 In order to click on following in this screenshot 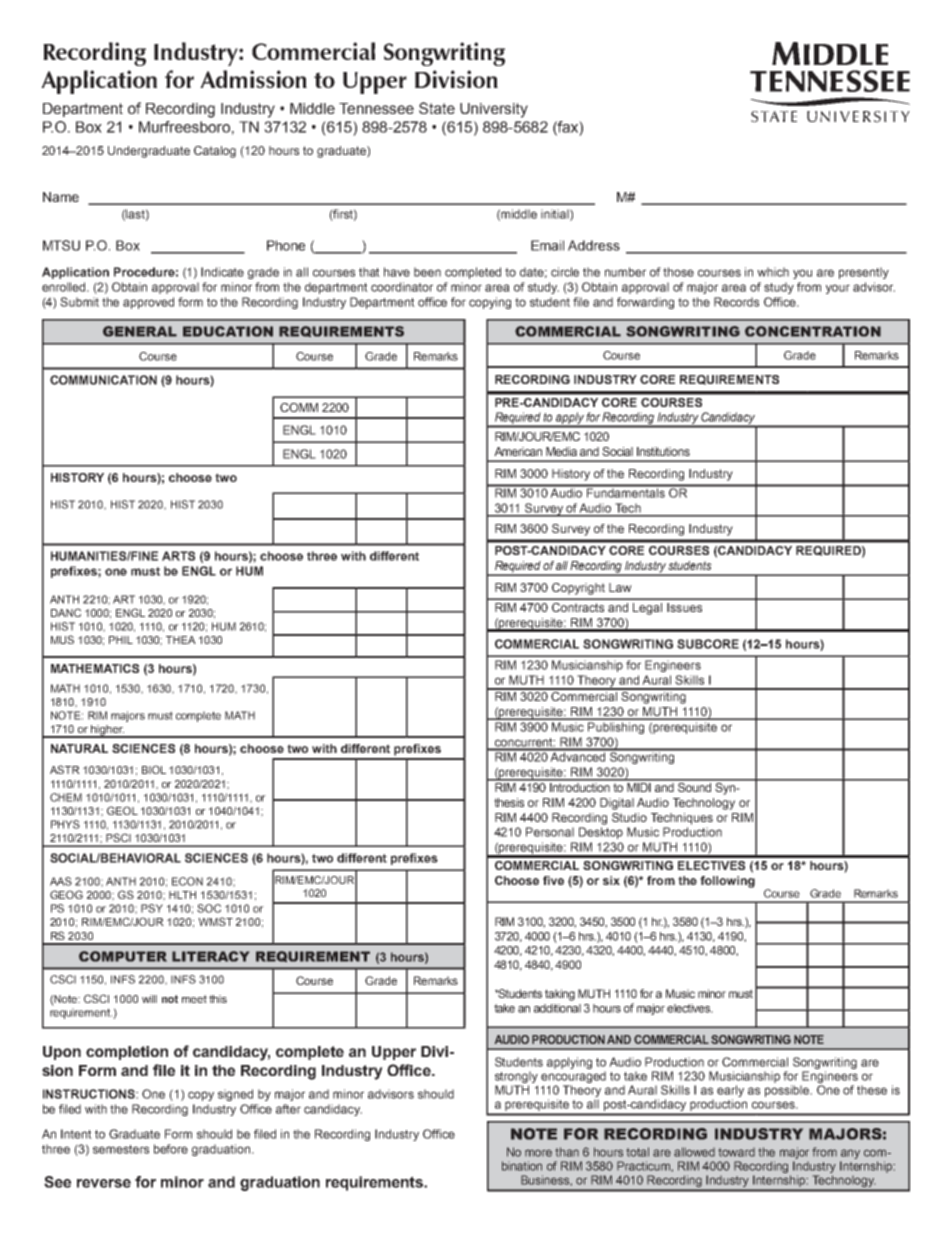, I will do `click(727, 882)`.
